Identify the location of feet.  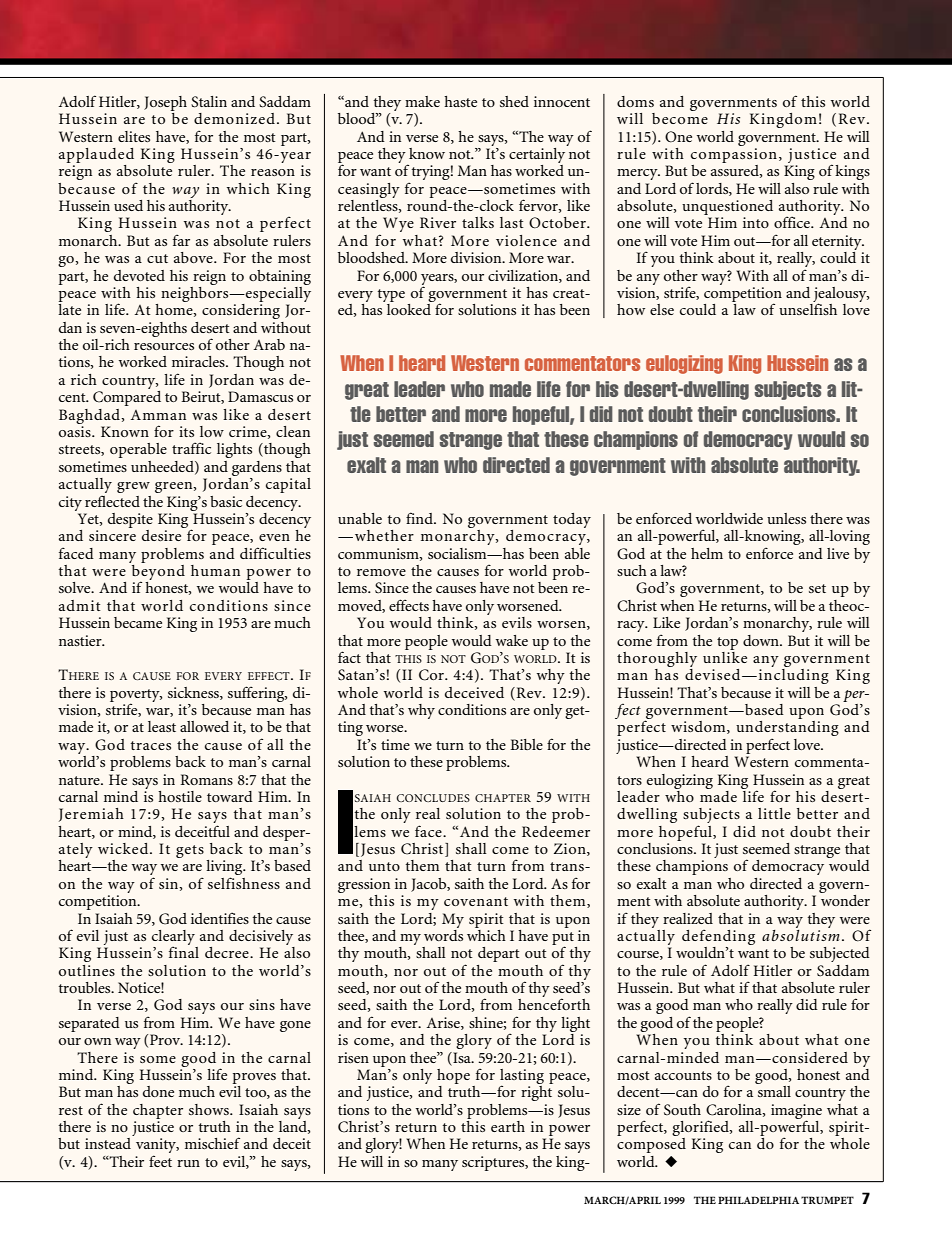
(160, 1161).
